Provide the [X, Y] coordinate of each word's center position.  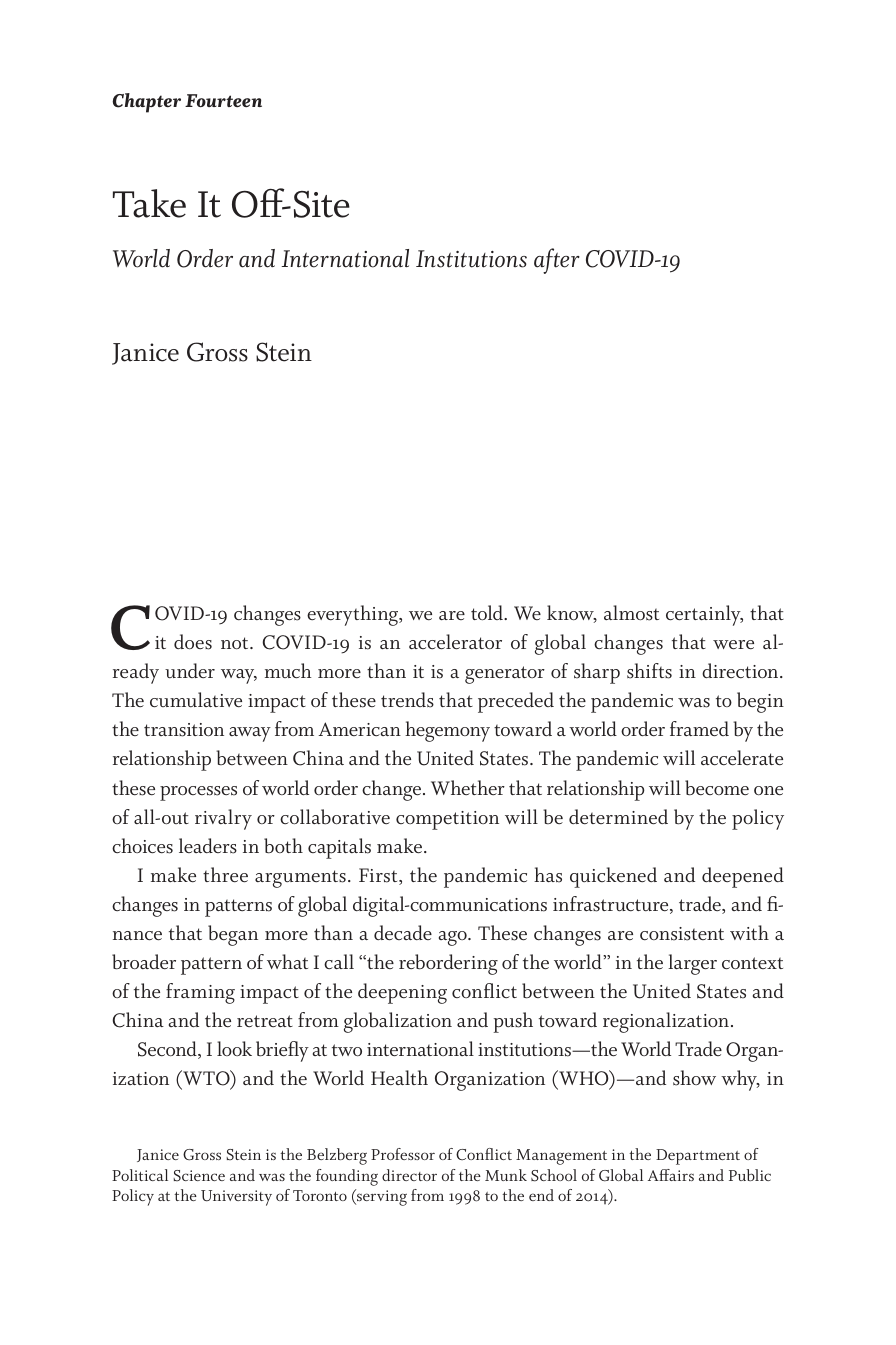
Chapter [146, 103]
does [193, 642]
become [717, 788]
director [409, 1175]
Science [199, 1176]
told [488, 612]
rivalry [223, 819]
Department [698, 1157]
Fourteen [223, 100]
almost [631, 613]
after [557, 261]
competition [447, 820]
